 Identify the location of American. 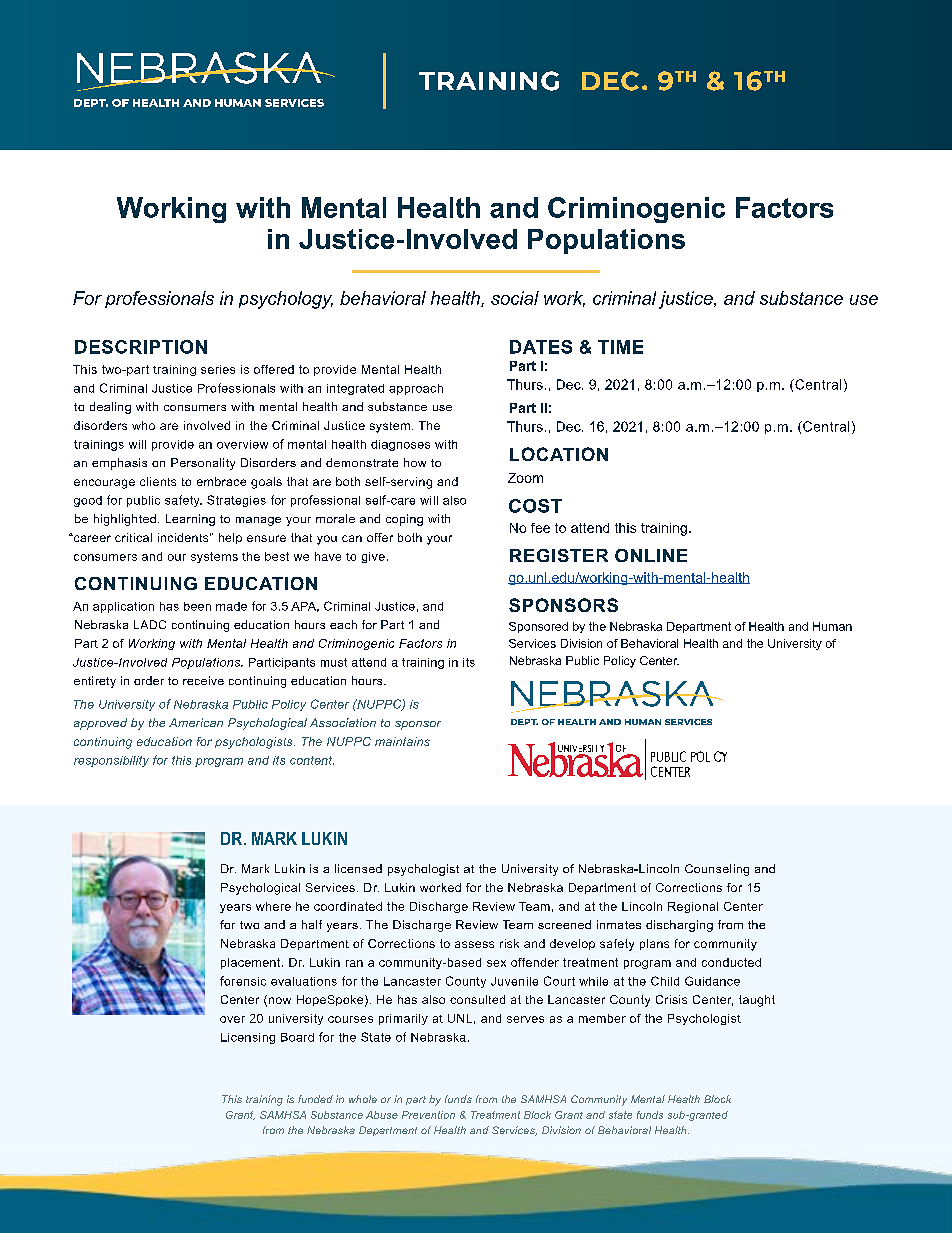
(196, 722).
